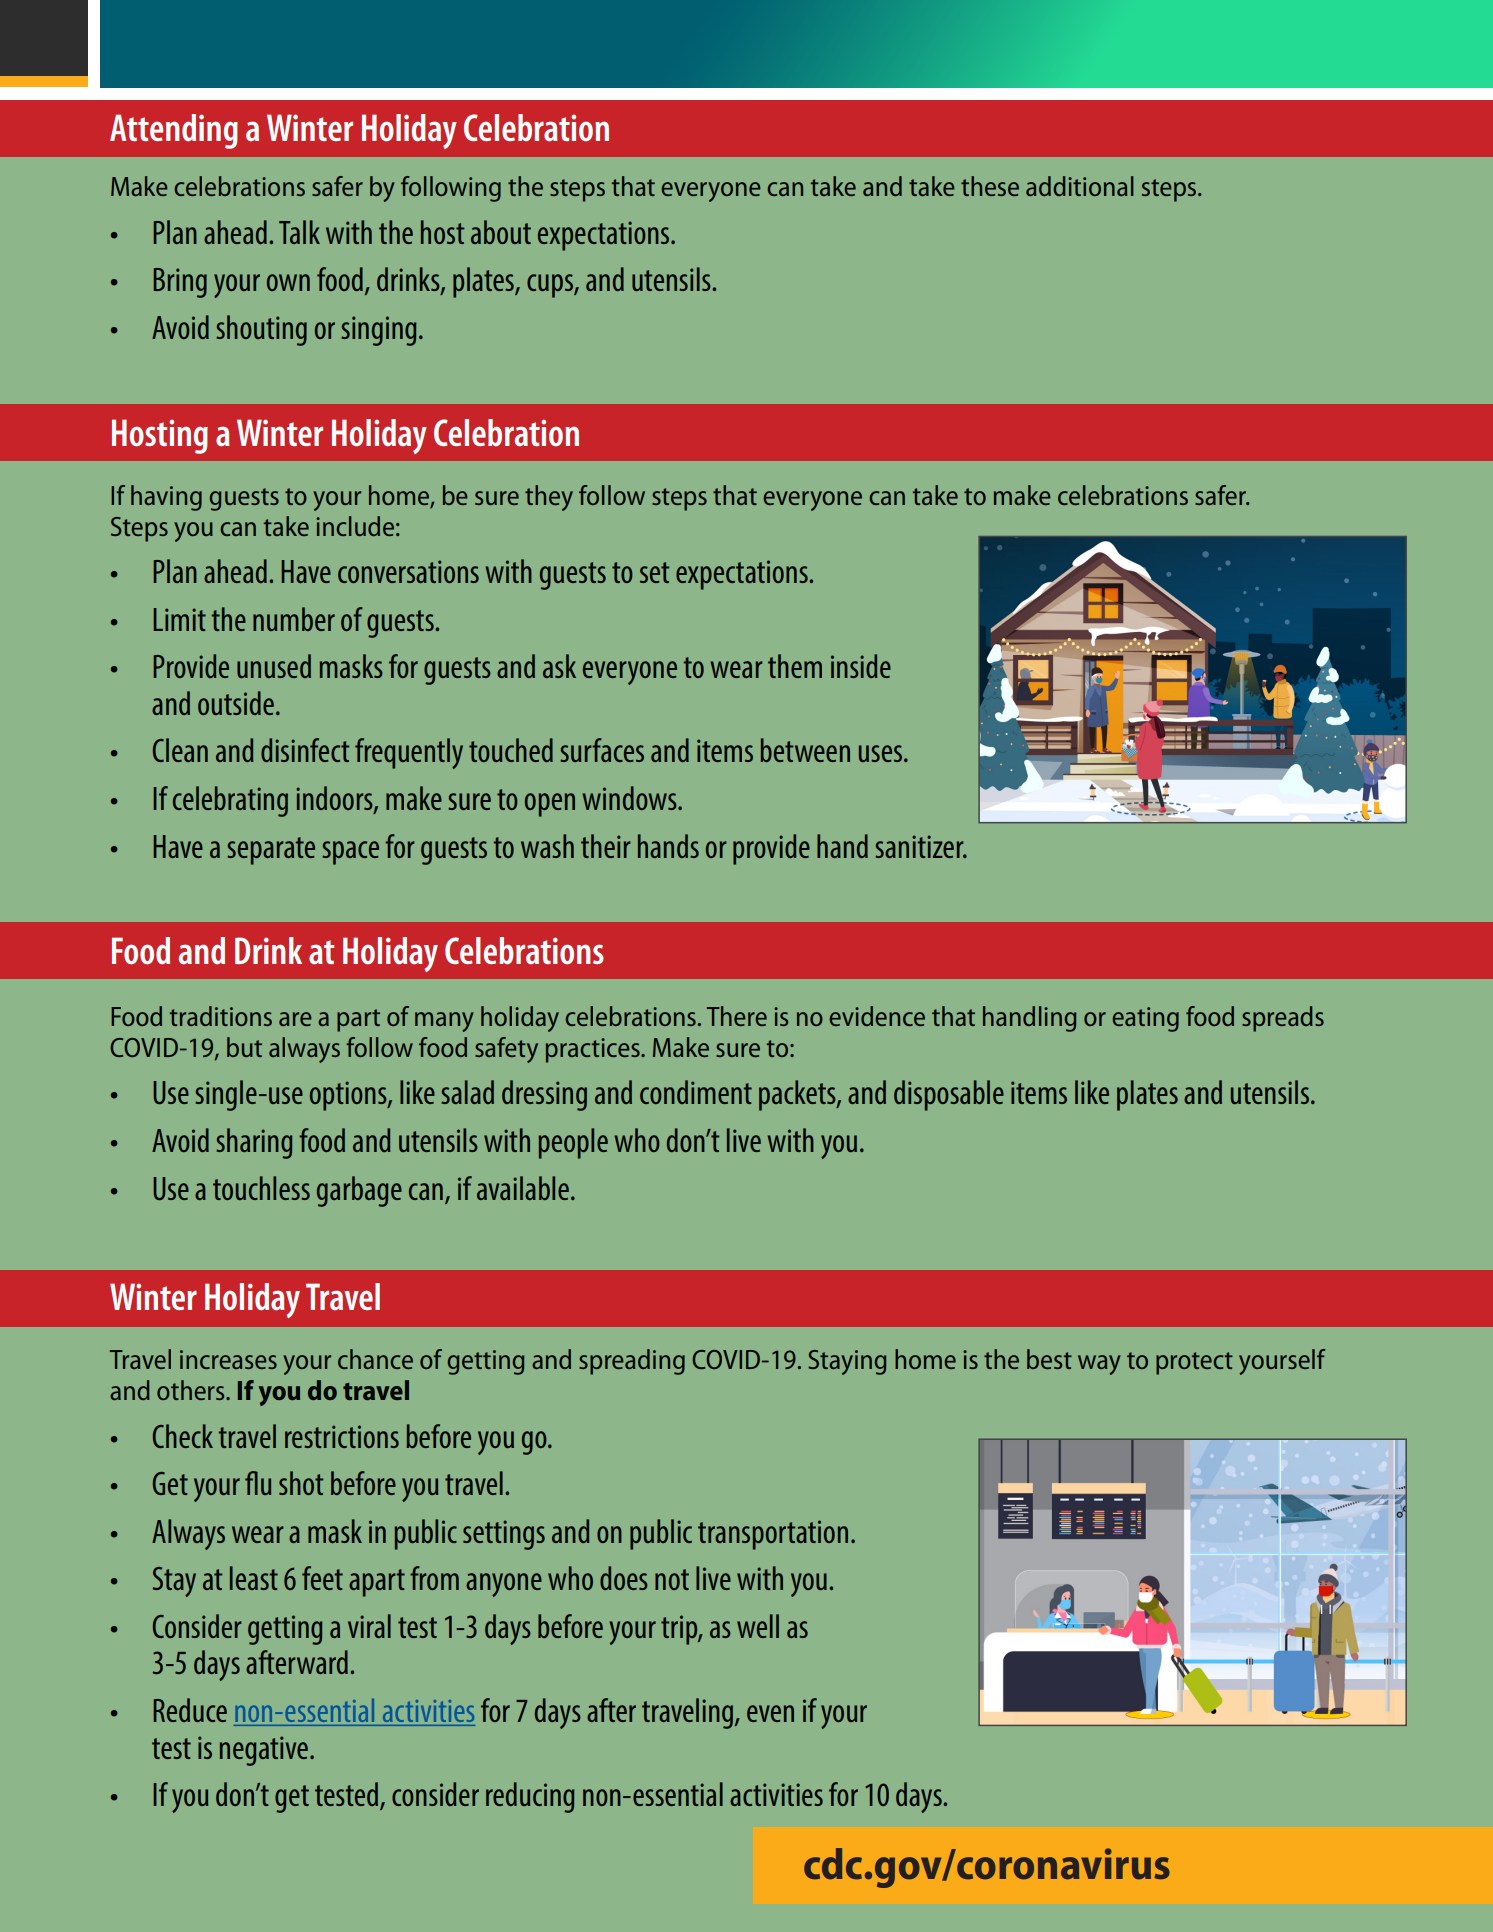 This screenshot has height=1932, width=1493. I want to click on Talk, so click(299, 232).
